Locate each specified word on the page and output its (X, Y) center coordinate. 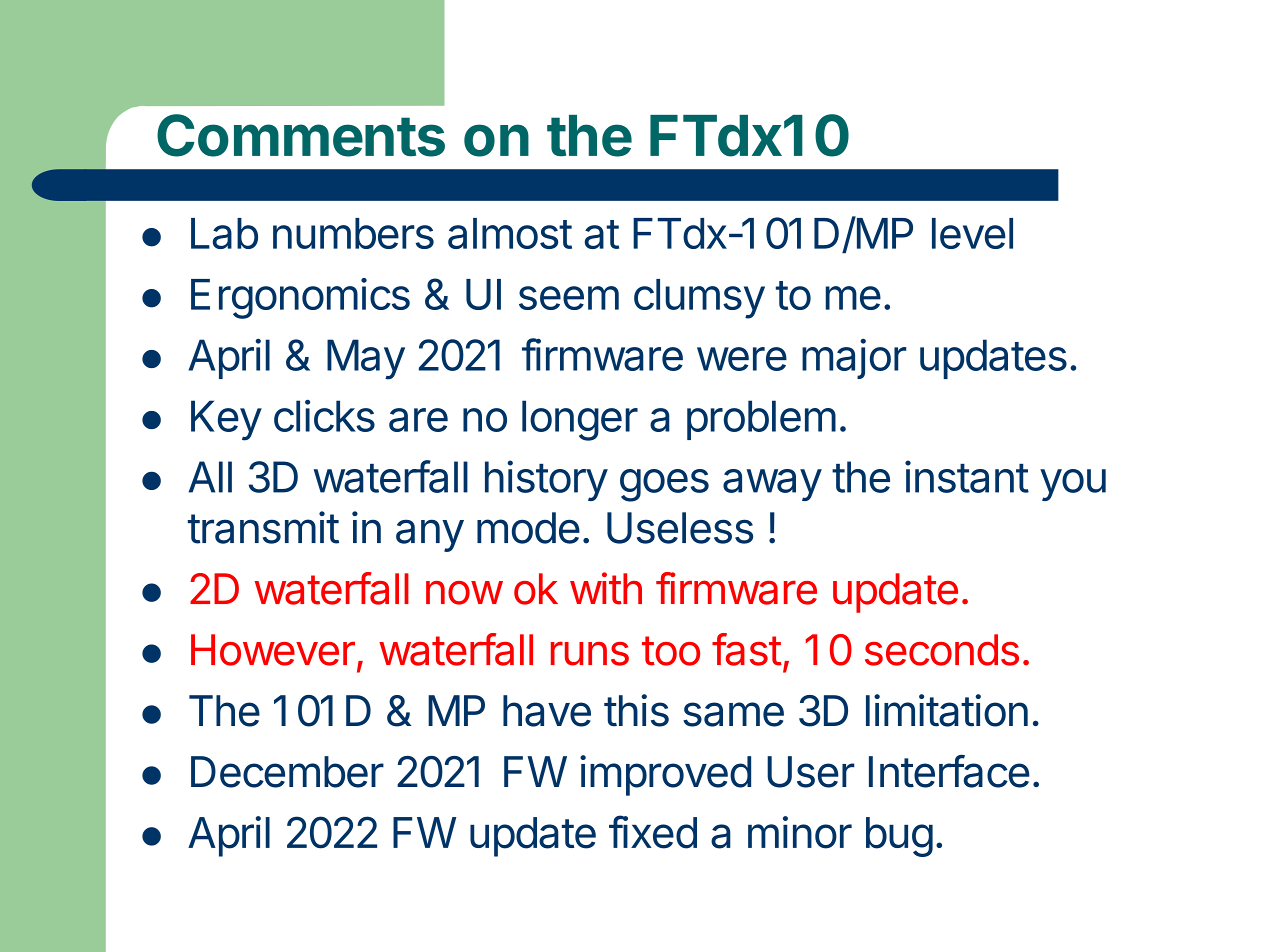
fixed (653, 832)
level (972, 233)
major (854, 359)
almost (510, 233)
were (742, 359)
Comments (301, 135)
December (287, 772)
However (273, 650)
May (366, 359)
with (606, 588)
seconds (942, 650)
